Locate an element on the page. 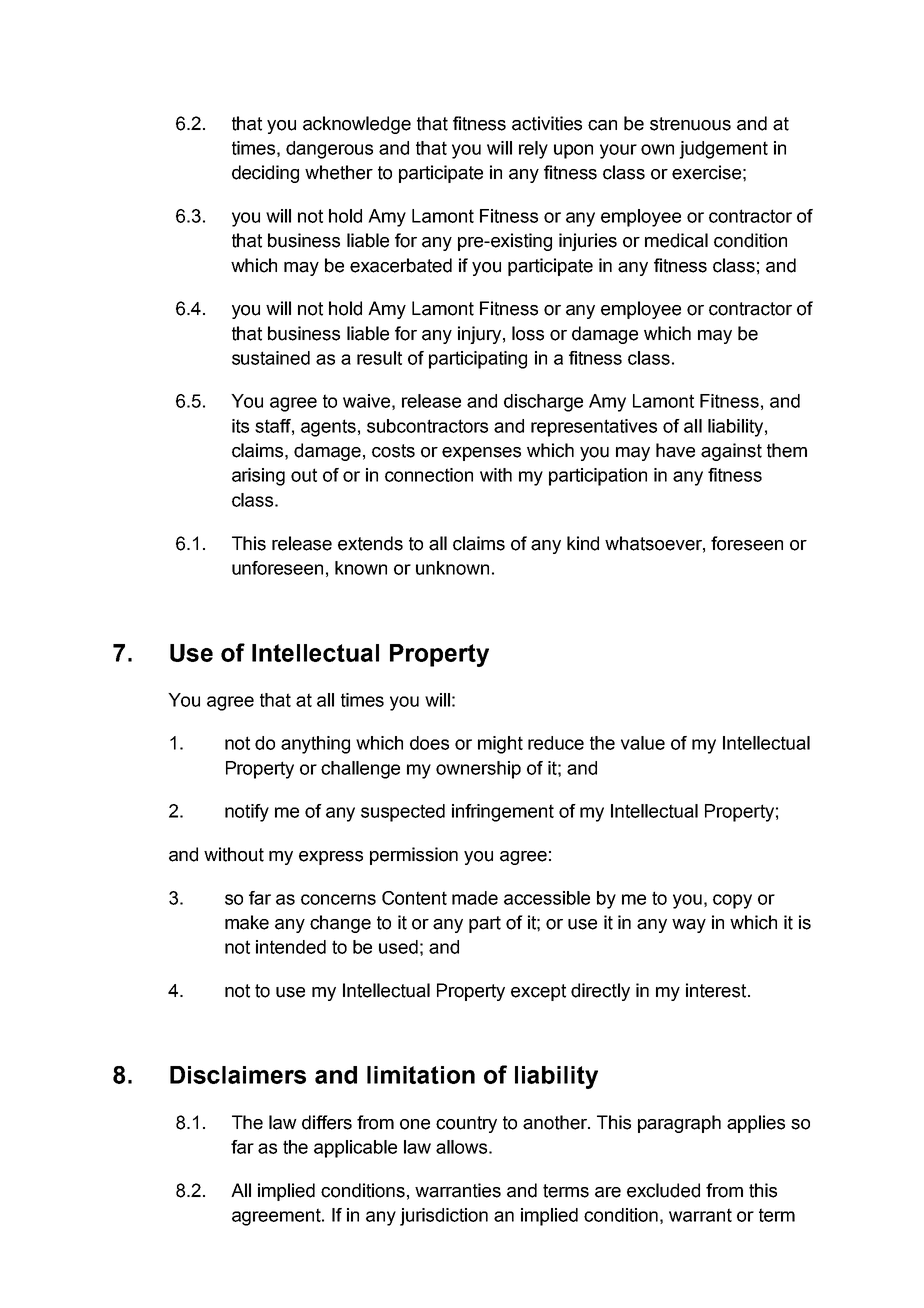 This document has height=1308, width=924. country is located at coordinates (466, 1124).
